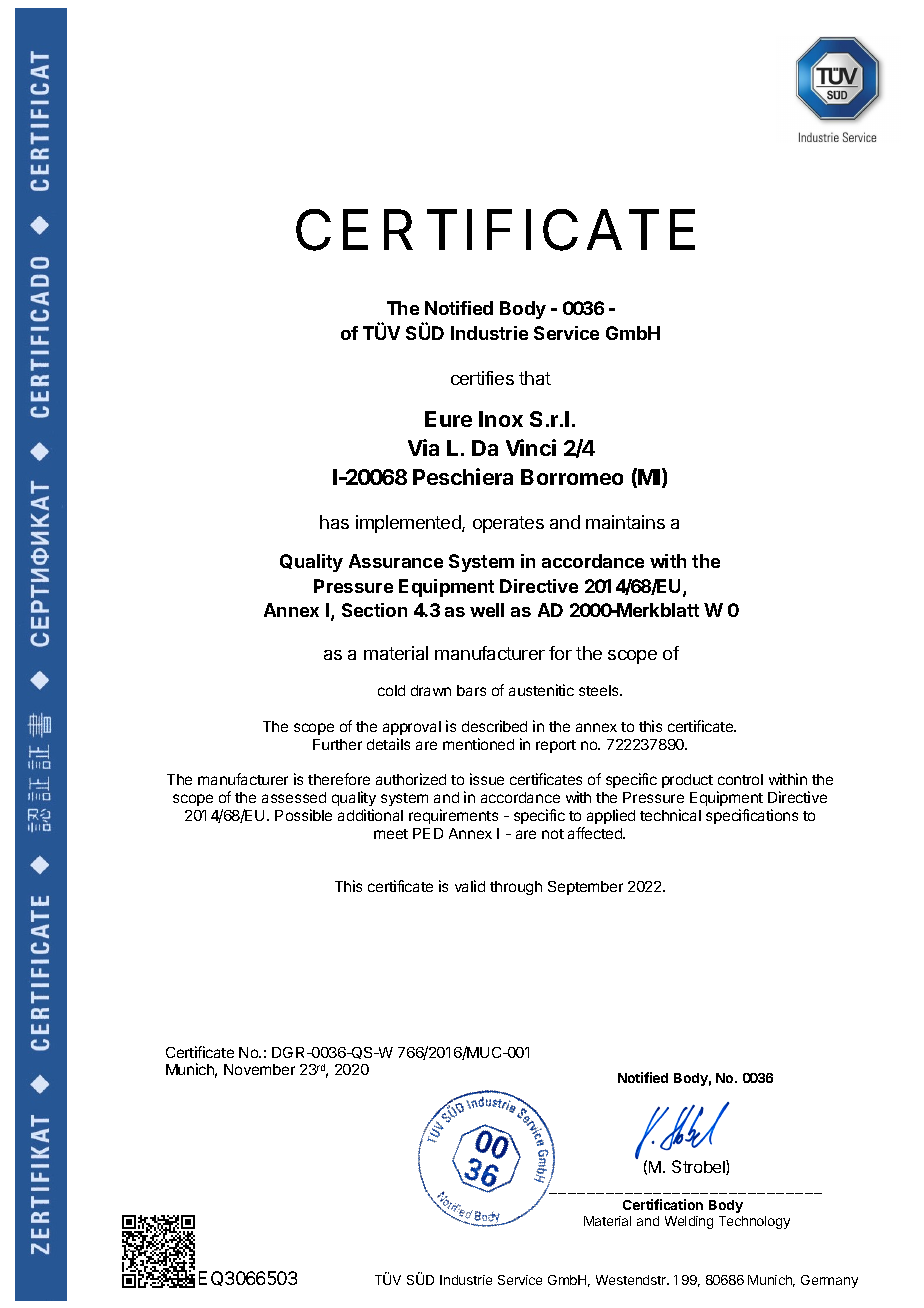 The width and height of the document is (924, 1308). I want to click on November, so click(259, 1069).
